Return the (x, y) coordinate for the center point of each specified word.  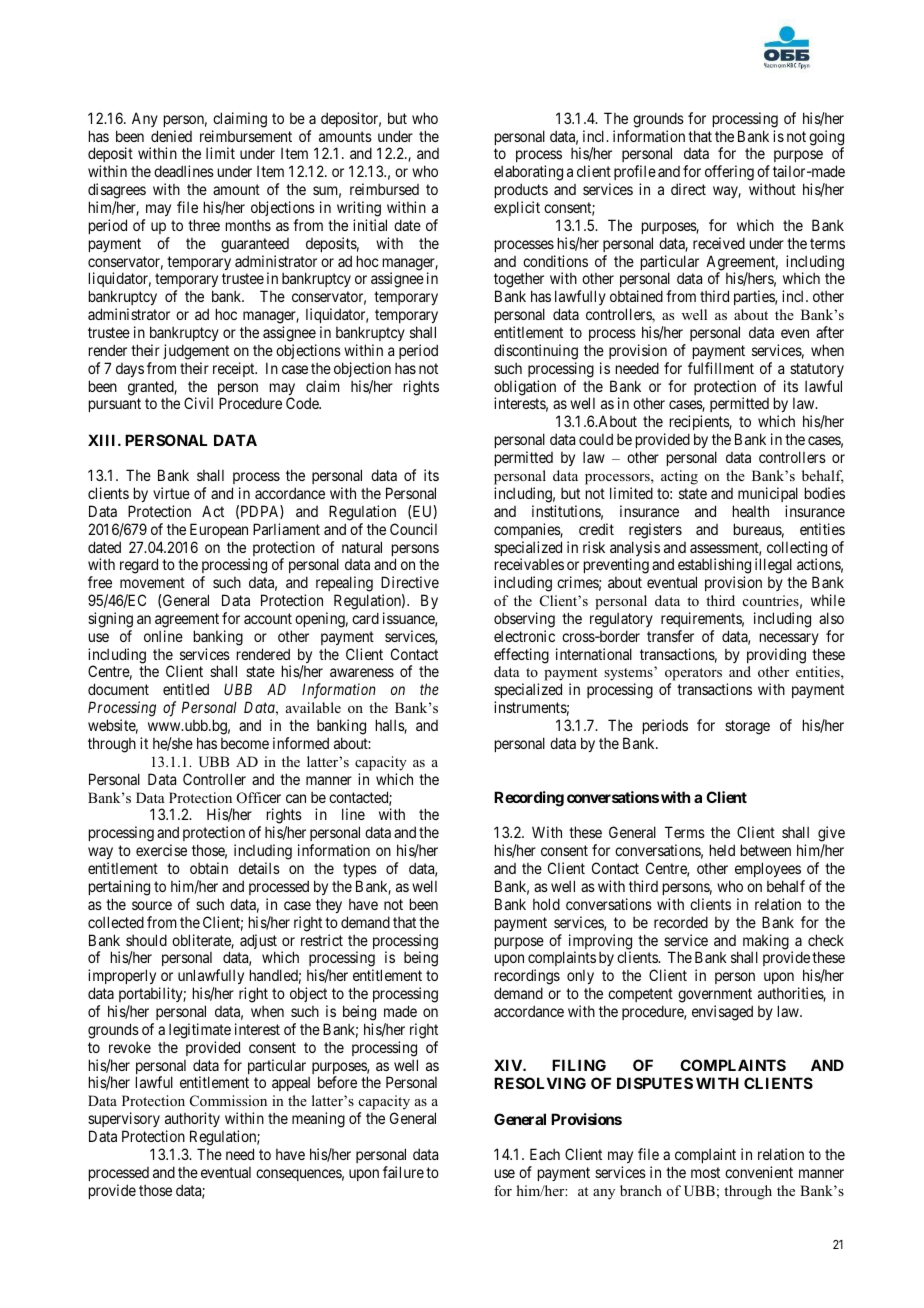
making (766, 943)
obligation (525, 389)
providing (776, 656)
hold (546, 904)
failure (403, 1172)
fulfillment (721, 368)
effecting (521, 656)
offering (729, 173)
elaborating (528, 174)
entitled (186, 689)
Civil (198, 403)
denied (171, 136)
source (152, 905)
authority (192, 1121)
